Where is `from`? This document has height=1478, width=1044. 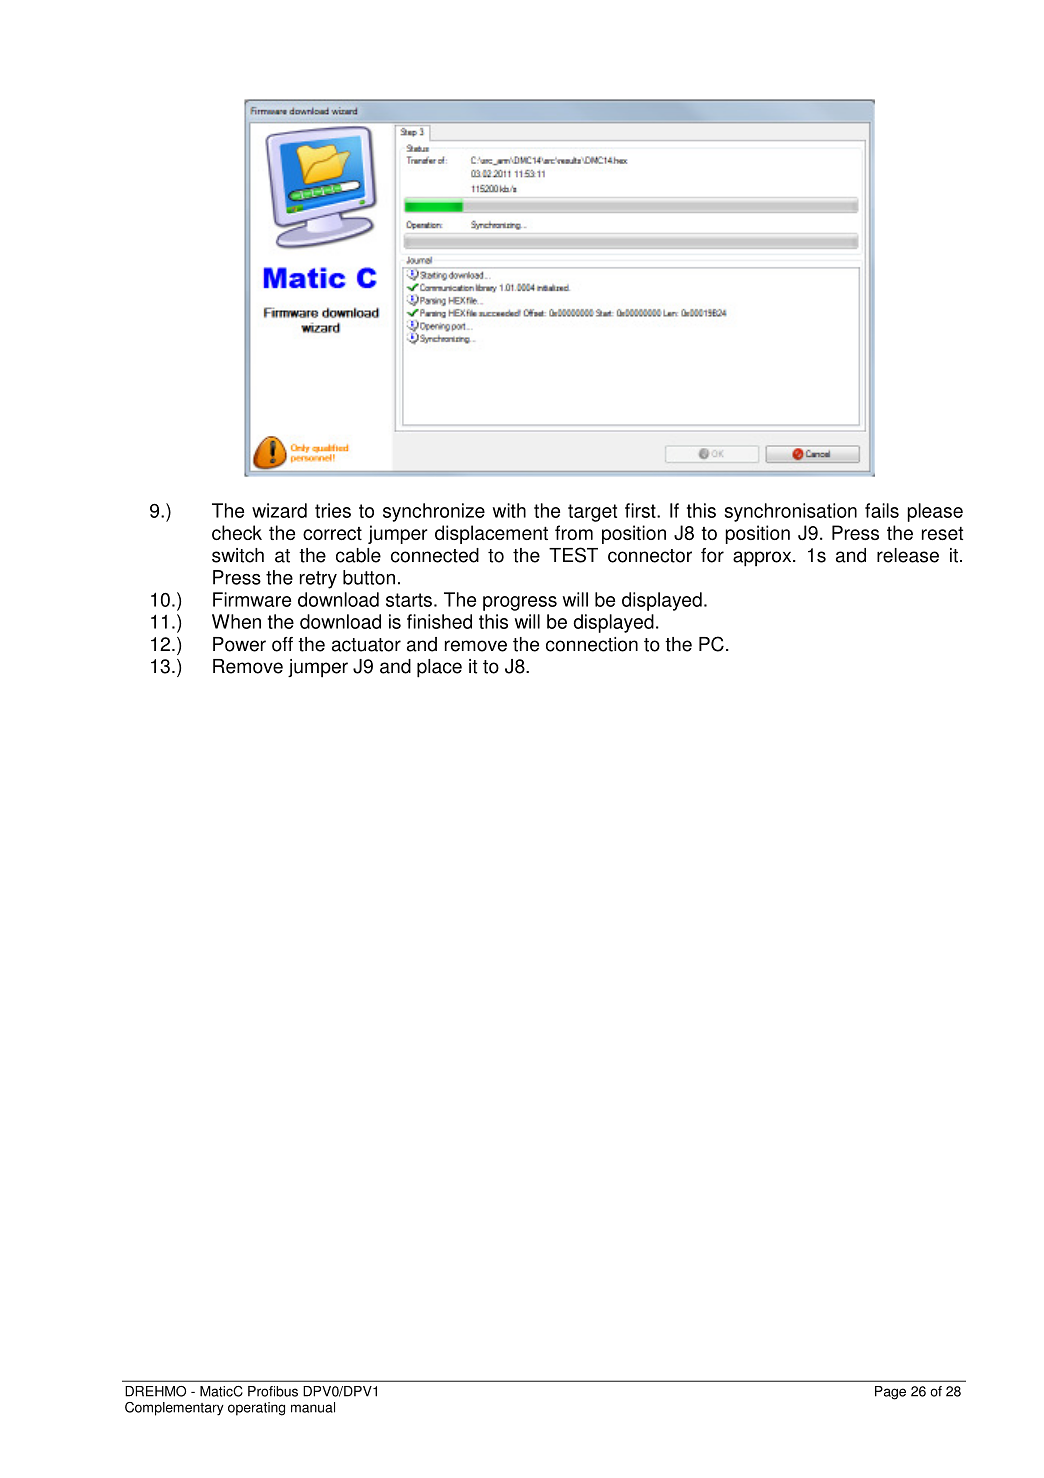 from is located at coordinates (574, 532).
